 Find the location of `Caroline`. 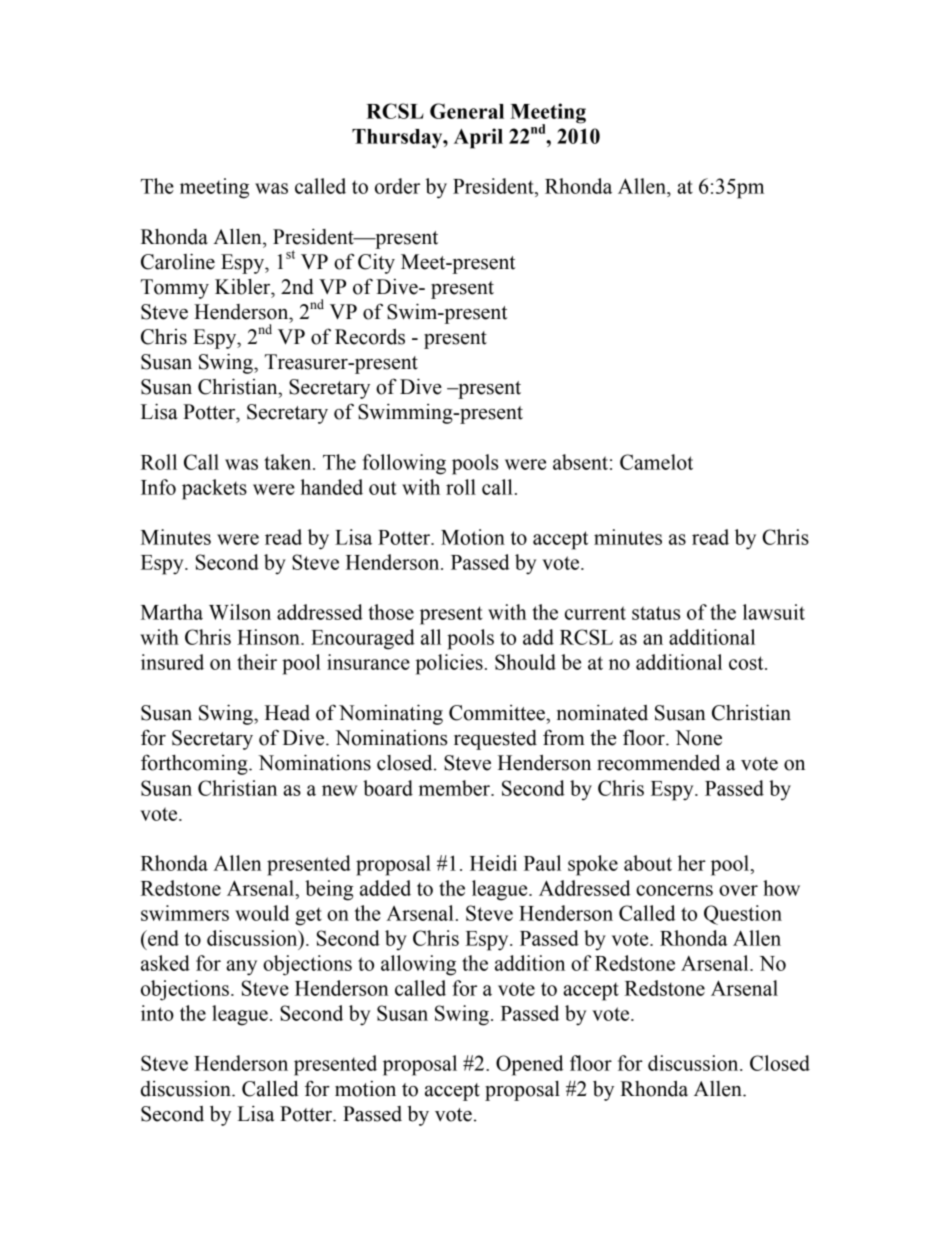

Caroline is located at coordinates (178, 261).
